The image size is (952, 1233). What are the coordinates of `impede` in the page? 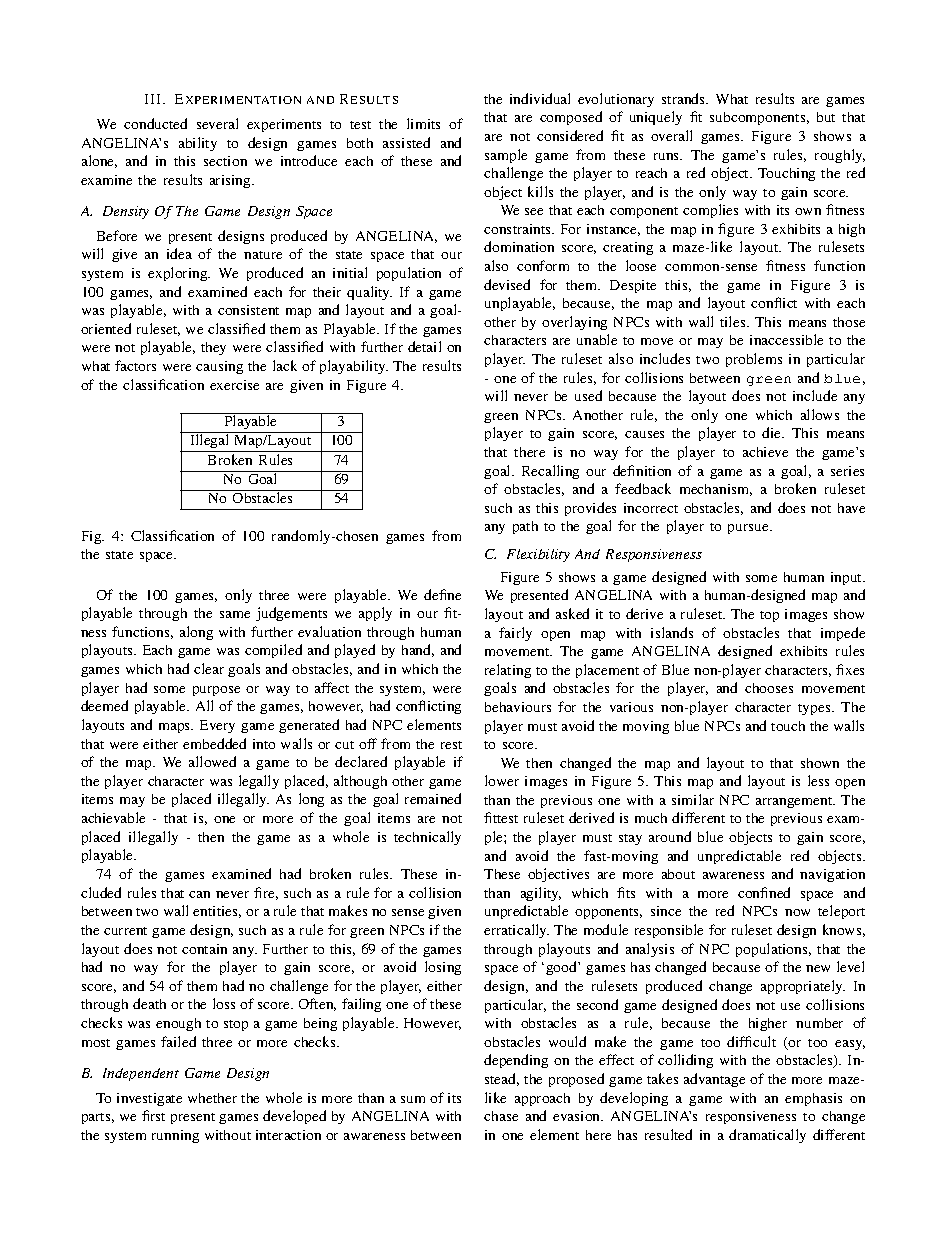 It's located at (843, 634).
